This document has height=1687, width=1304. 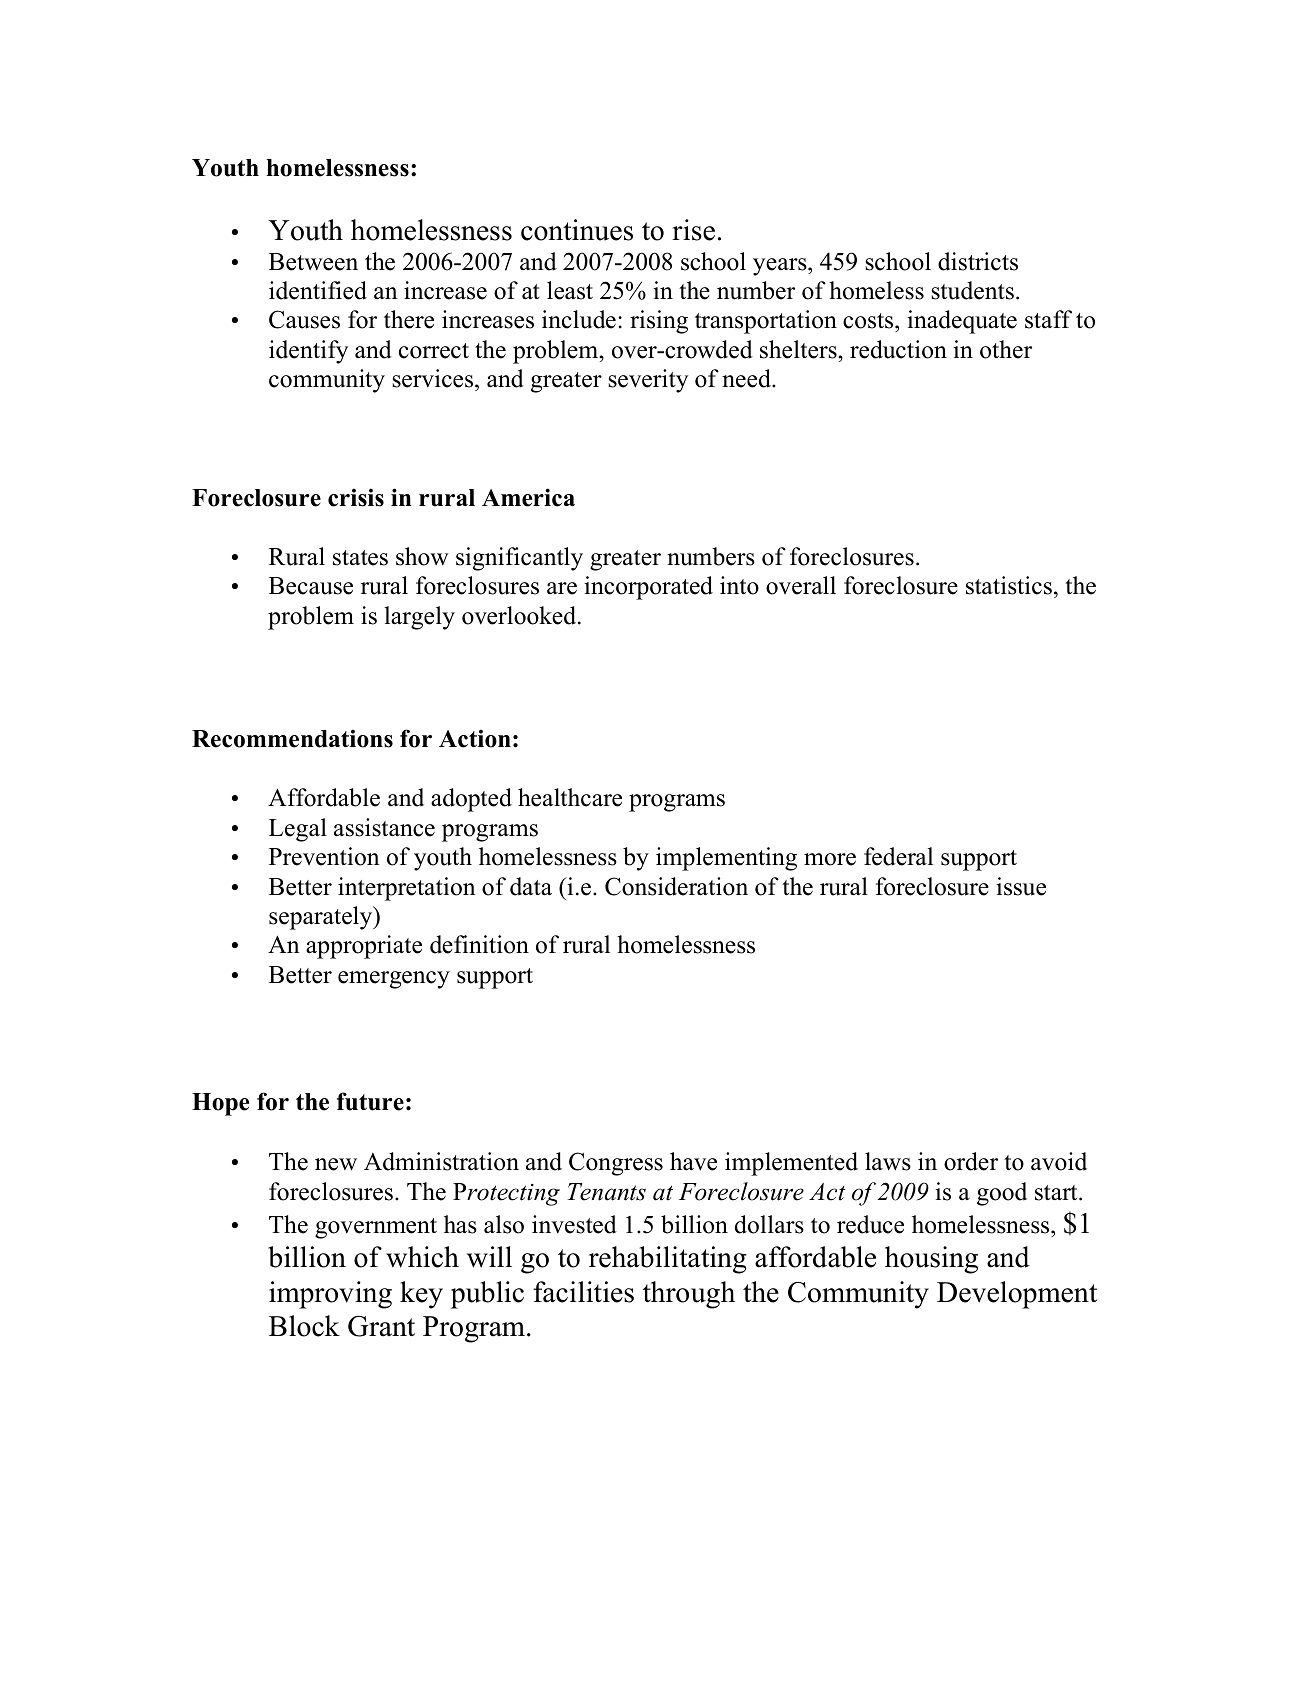 I want to click on Recommendations, so click(x=292, y=738).
